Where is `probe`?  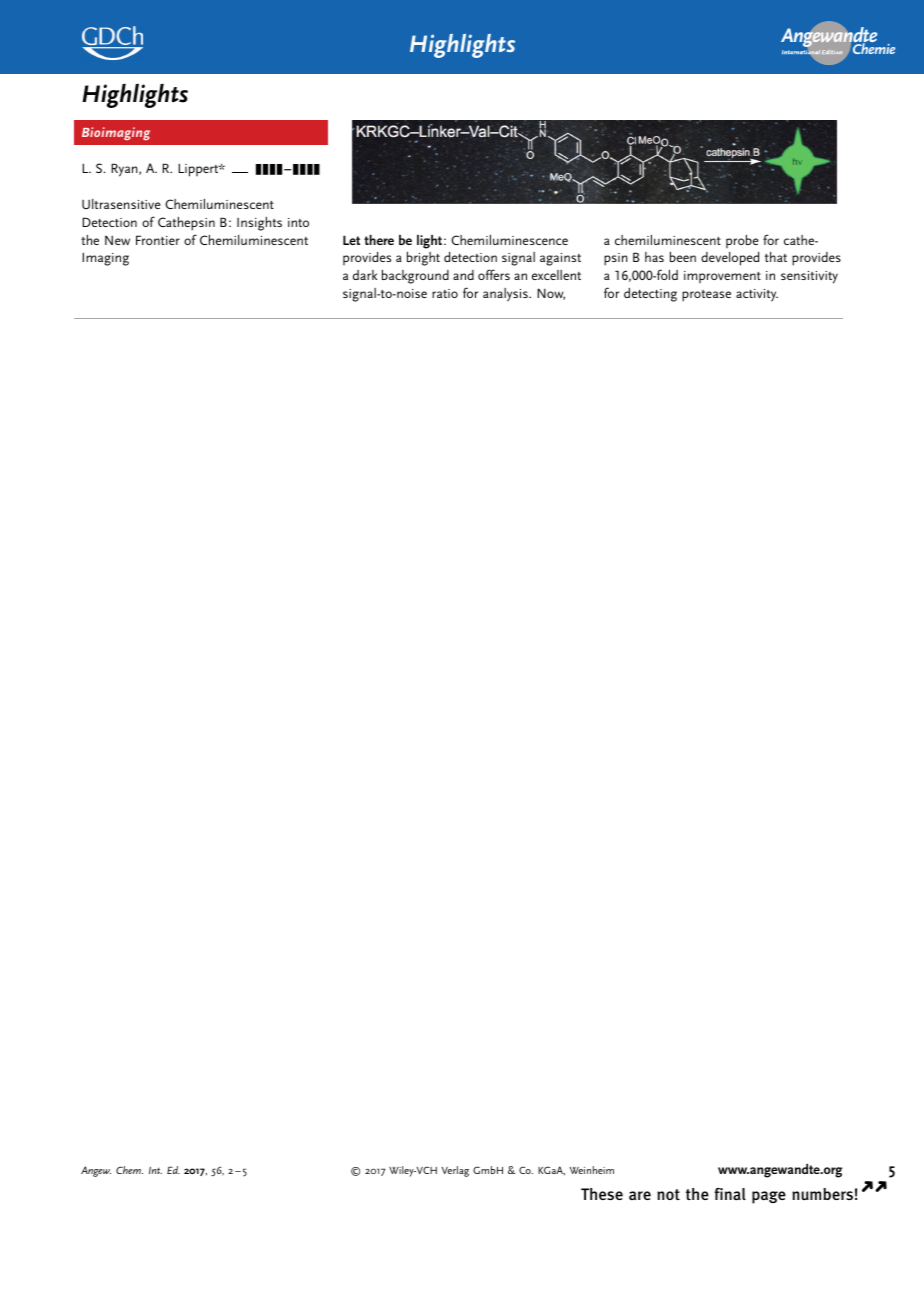
probe is located at coordinates (742, 241).
